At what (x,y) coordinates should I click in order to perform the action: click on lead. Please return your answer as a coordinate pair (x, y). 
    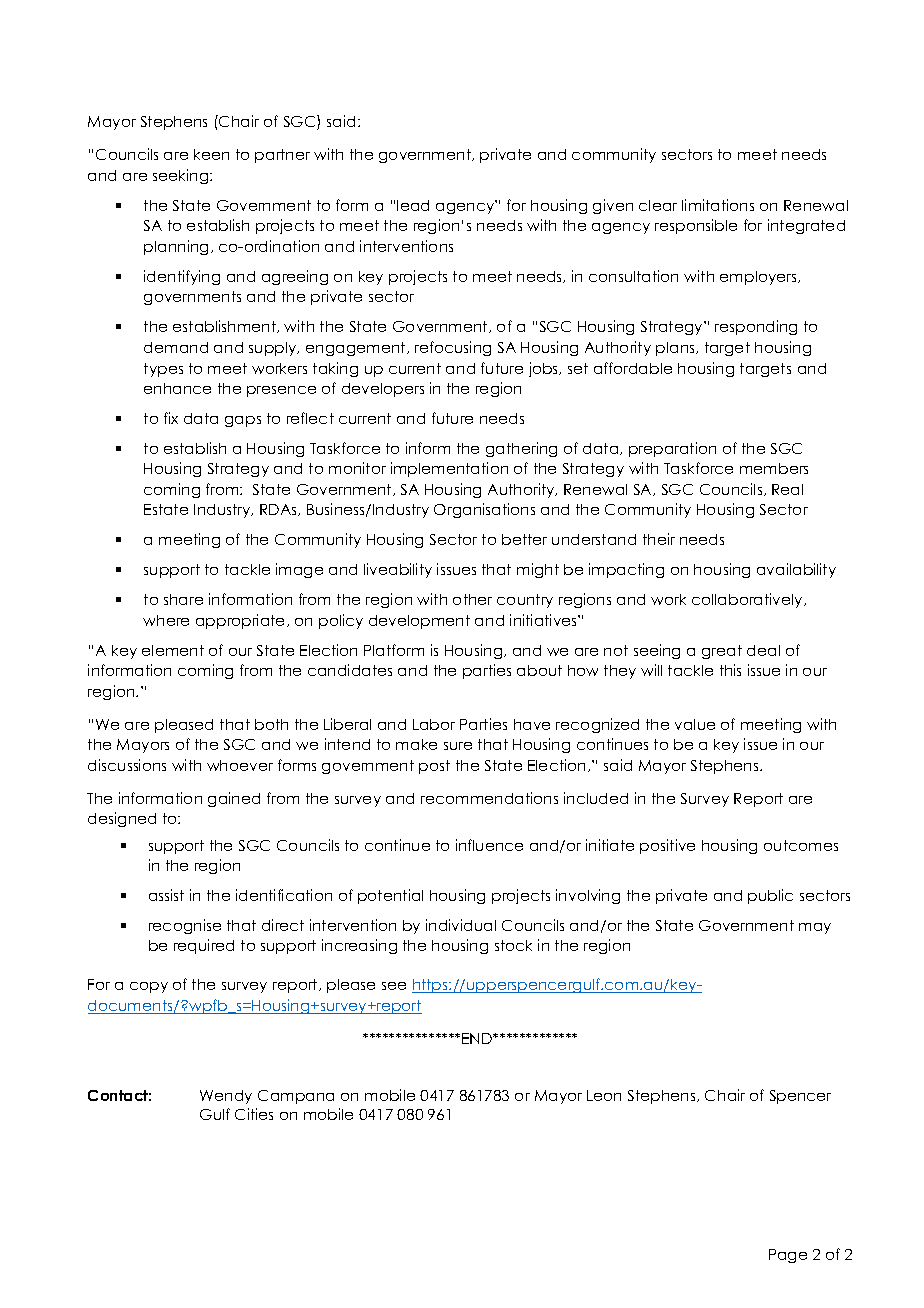
    Looking at the image, I should click on (413, 205).
